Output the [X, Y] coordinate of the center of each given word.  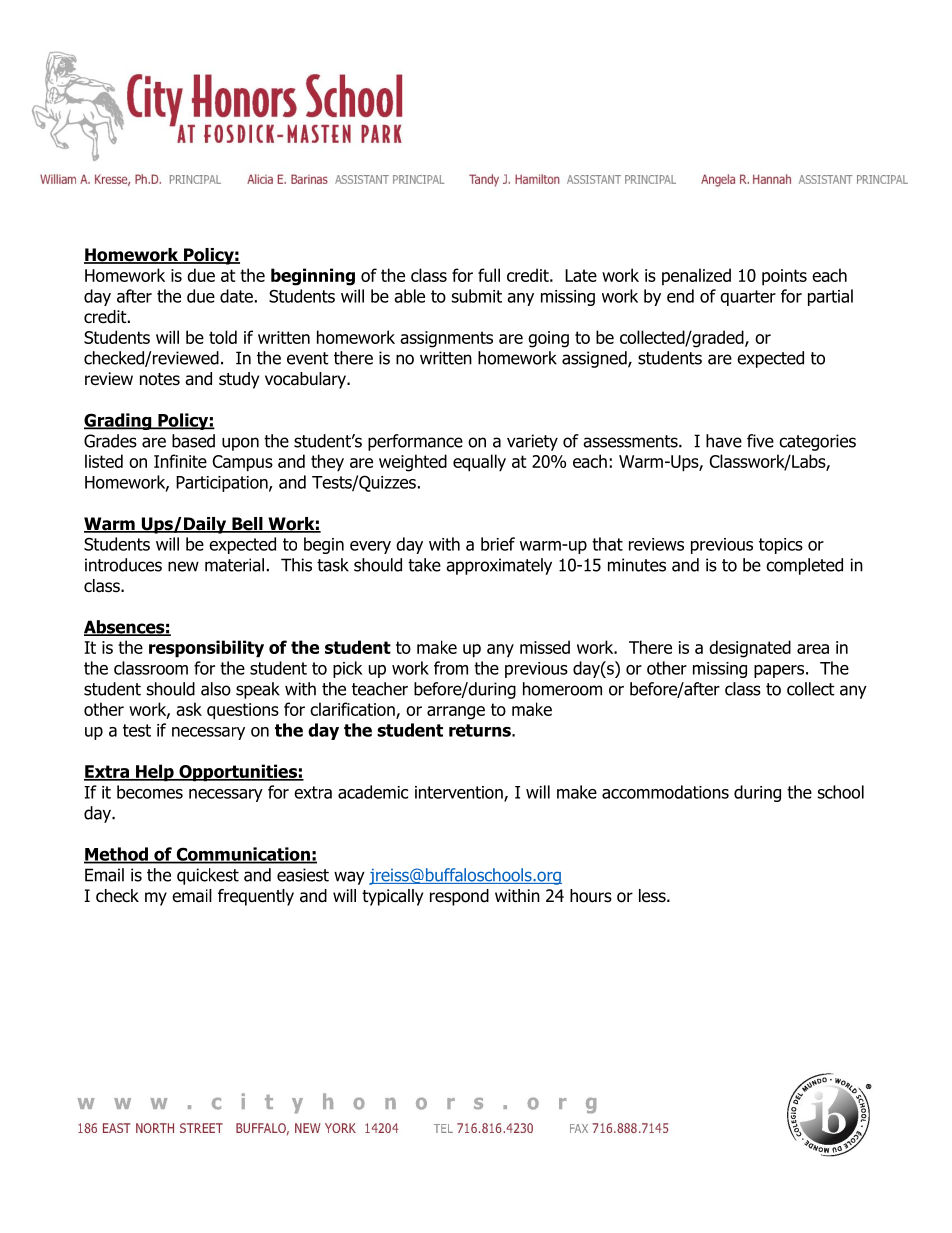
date [236, 296]
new [183, 566]
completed [804, 566]
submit [477, 296]
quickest [208, 876]
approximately [499, 566]
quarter [748, 298]
